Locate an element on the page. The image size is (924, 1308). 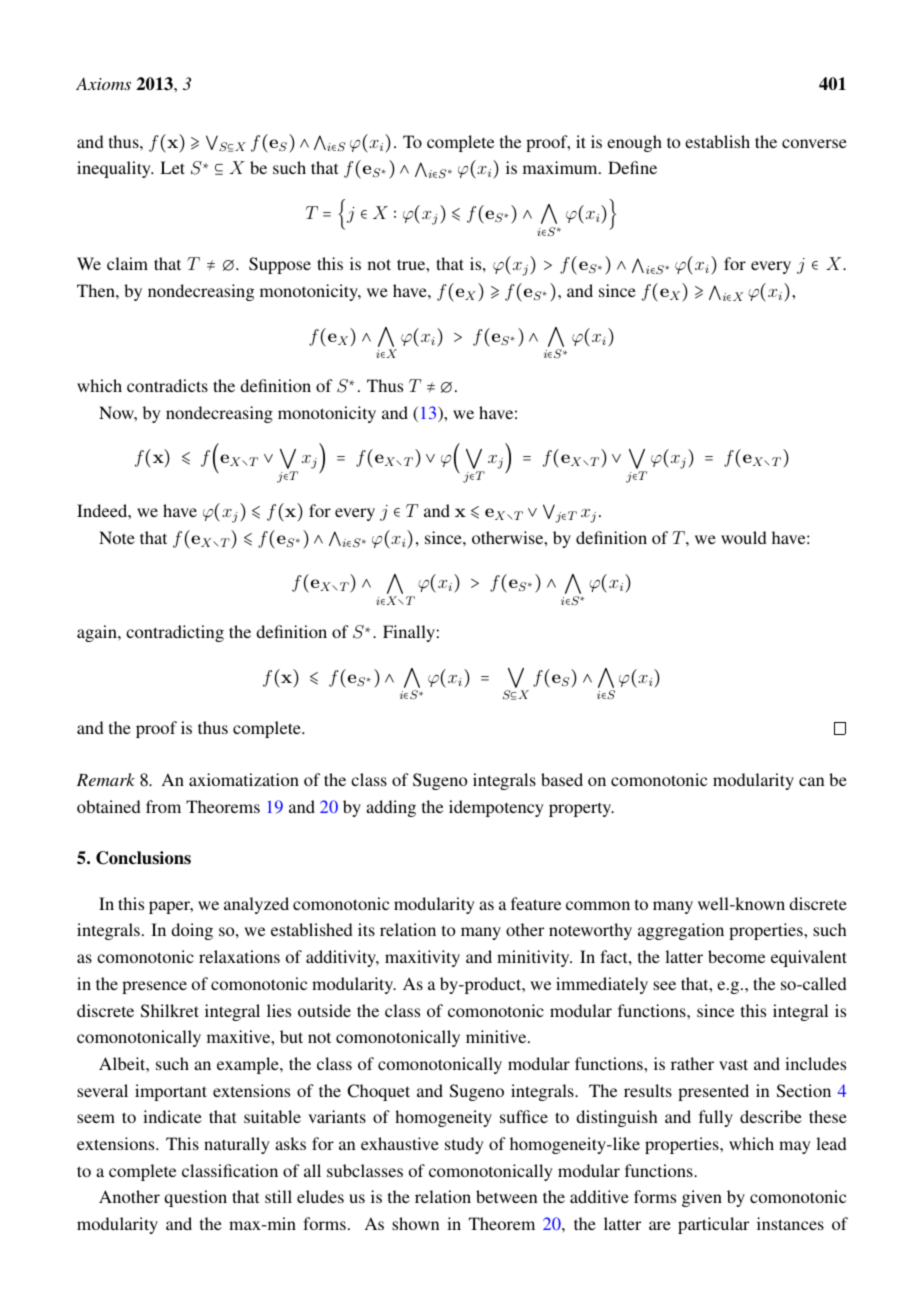
Finally is located at coordinates (409, 633).
